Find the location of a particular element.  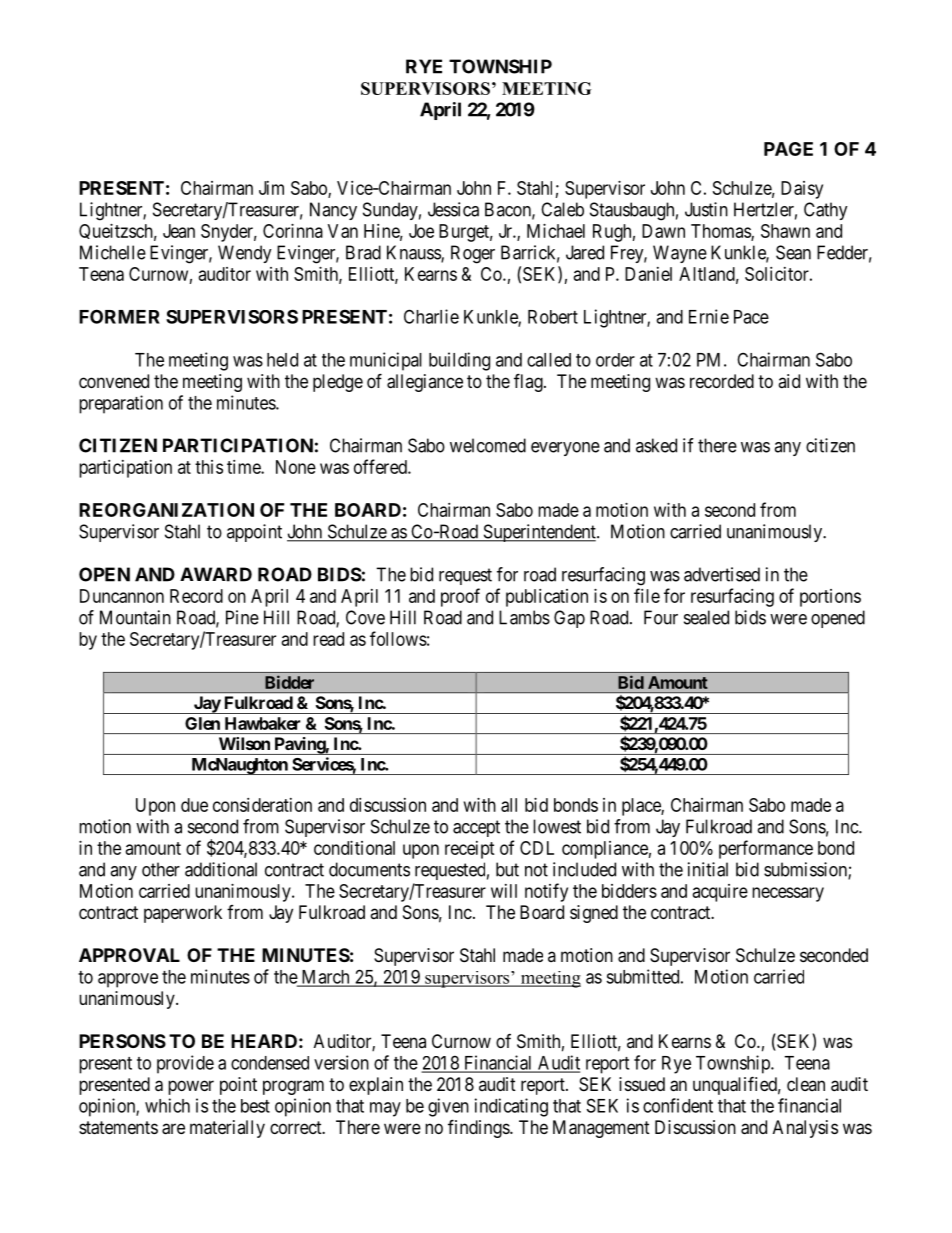

given is located at coordinates (448, 1107).
